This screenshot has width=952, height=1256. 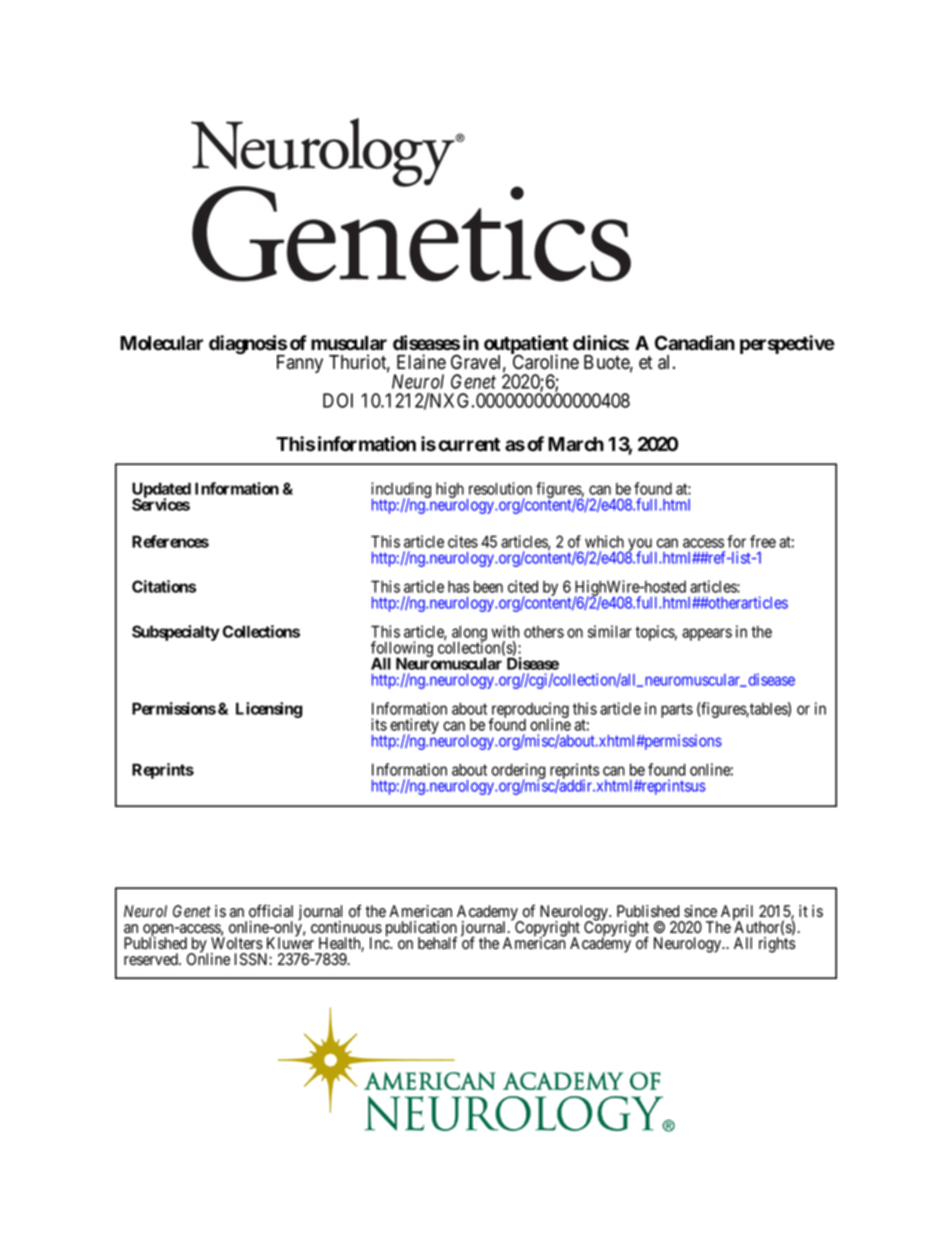 What do you see at coordinates (300, 364) in the screenshot?
I see `Fanny` at bounding box center [300, 364].
